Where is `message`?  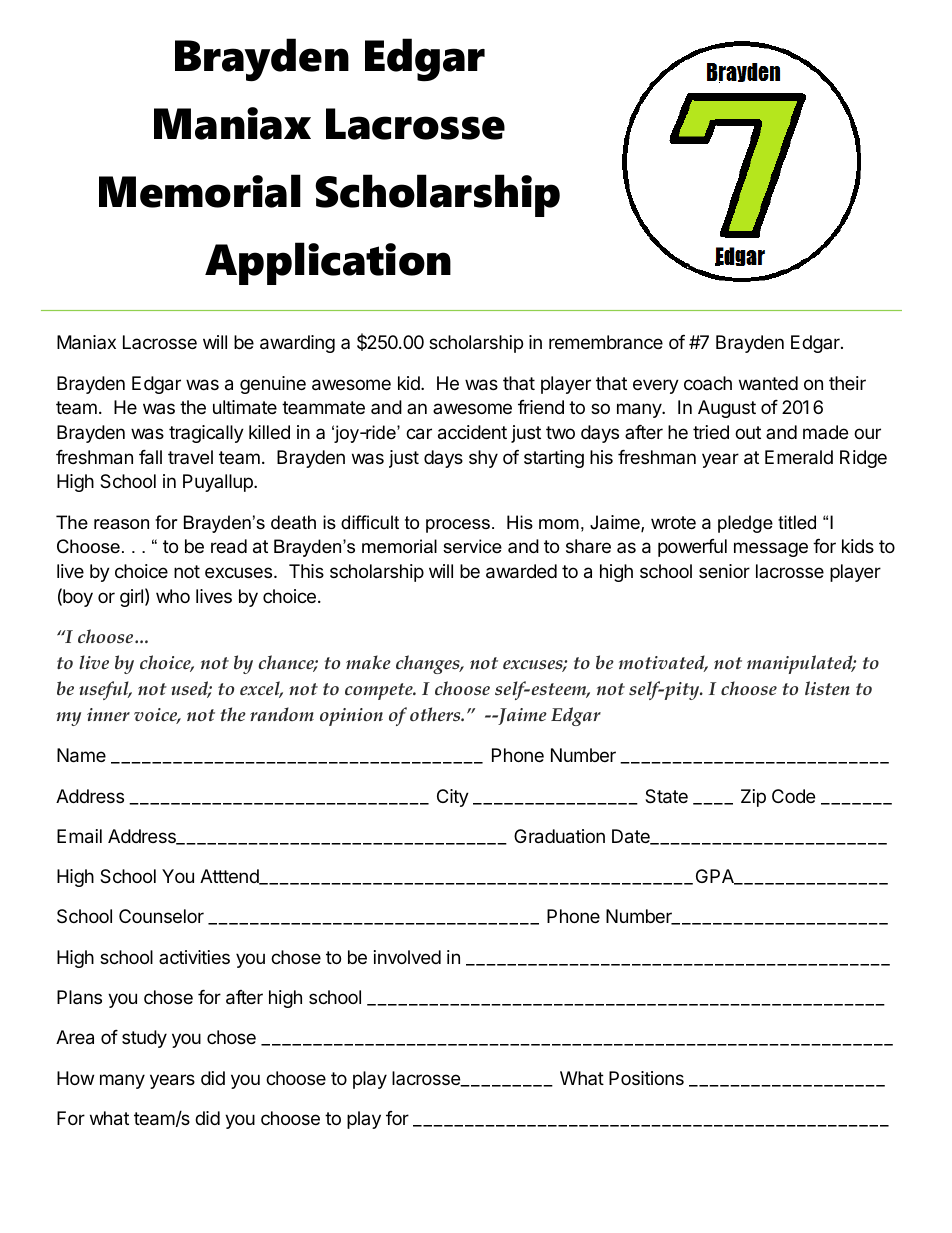 message is located at coordinates (771, 549).
